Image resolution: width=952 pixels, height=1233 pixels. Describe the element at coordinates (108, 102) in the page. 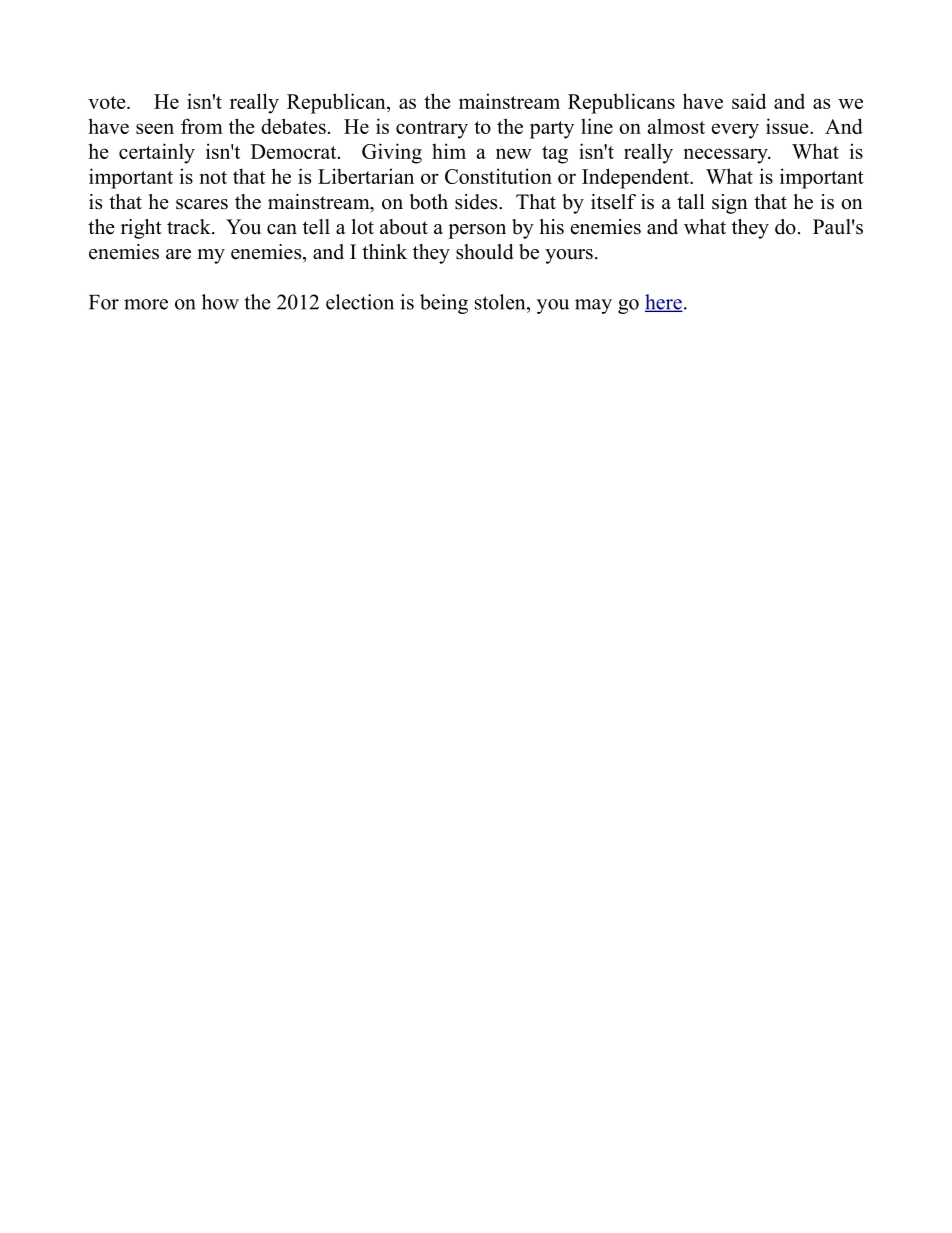

I see `vote` at that location.
